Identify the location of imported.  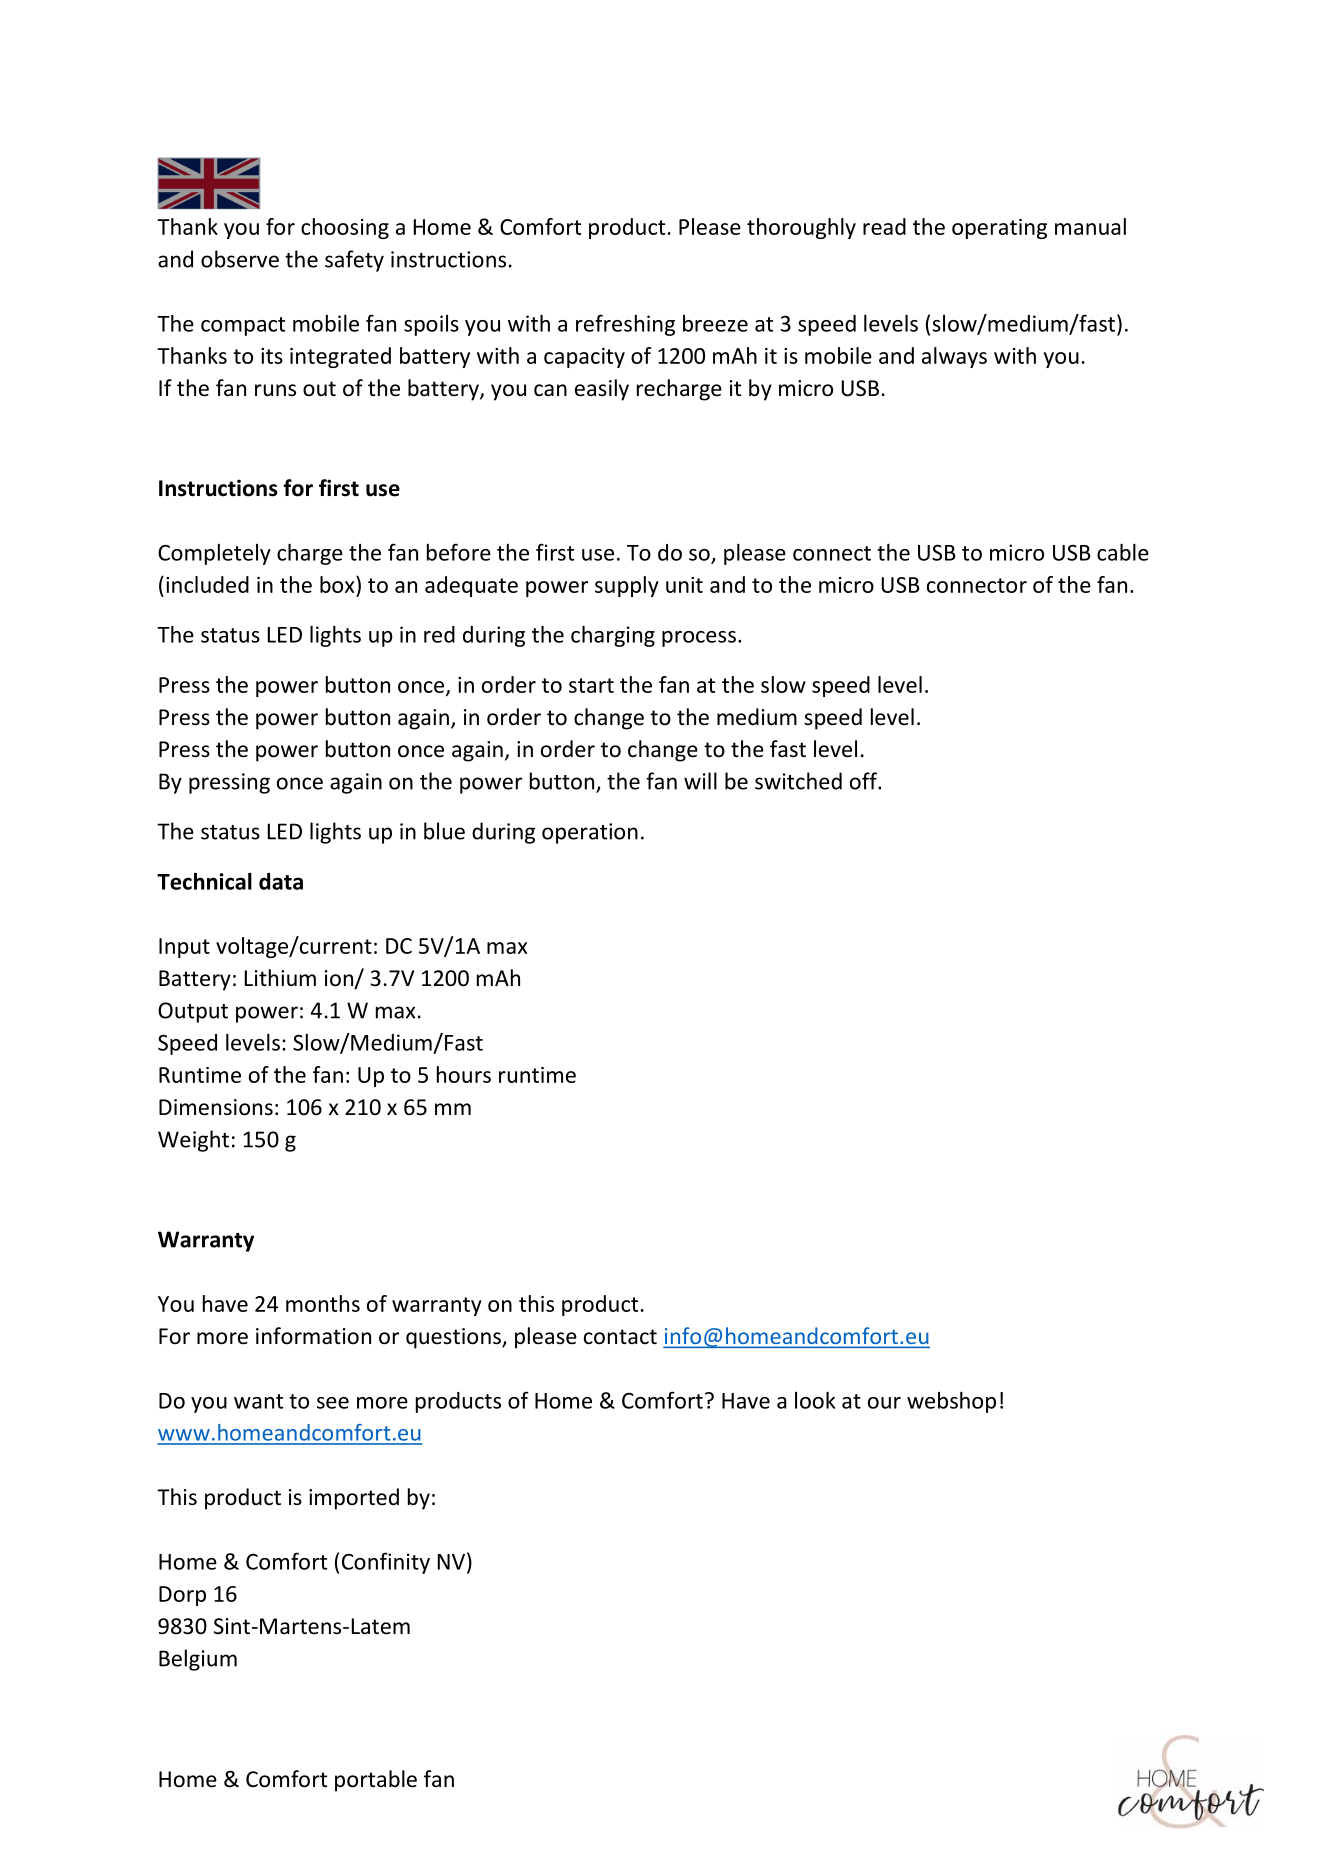
(354, 1499).
